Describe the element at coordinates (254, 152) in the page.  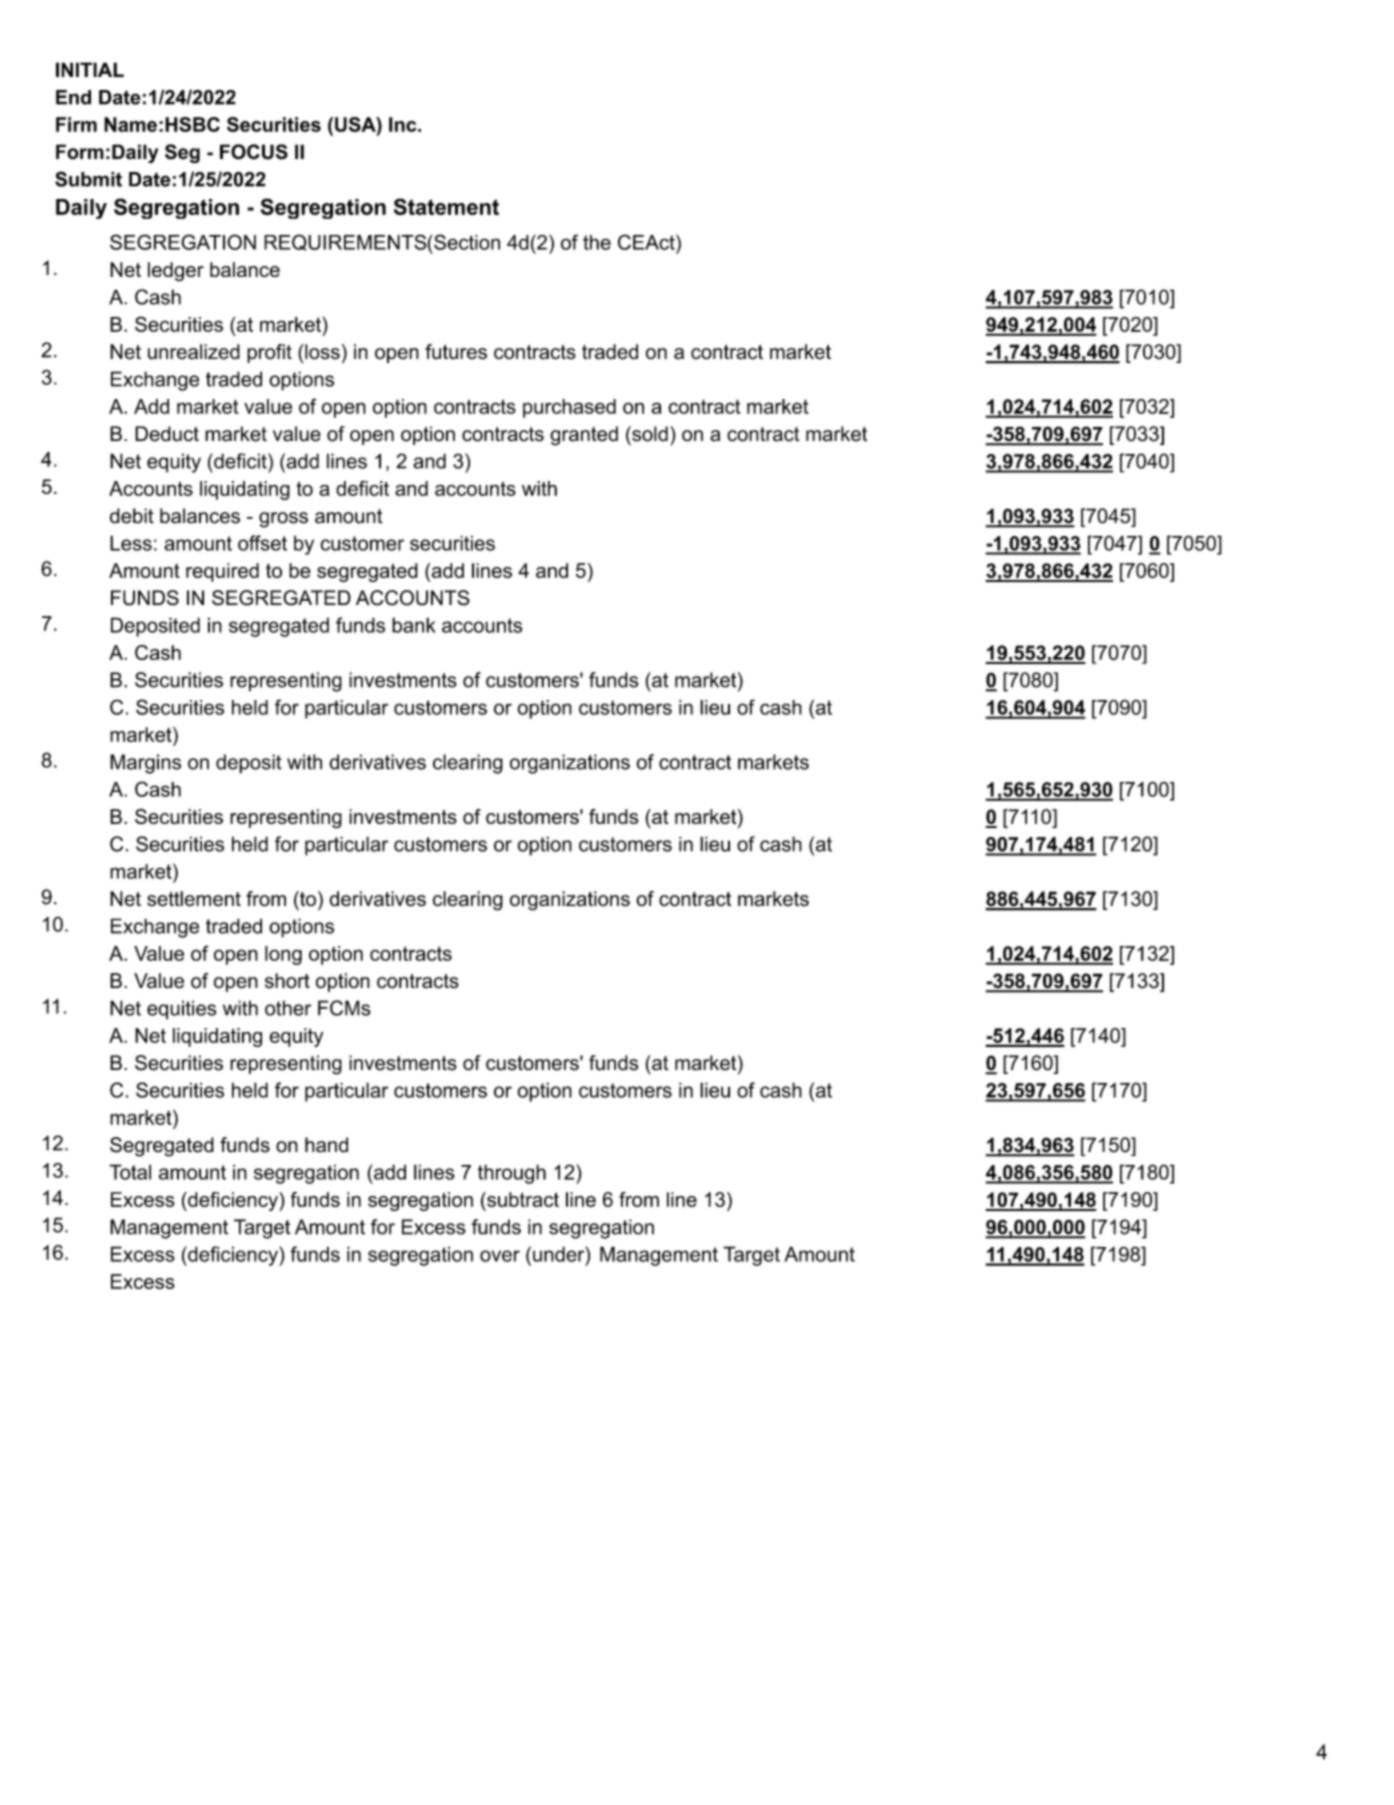
I see `FOCUS` at that location.
